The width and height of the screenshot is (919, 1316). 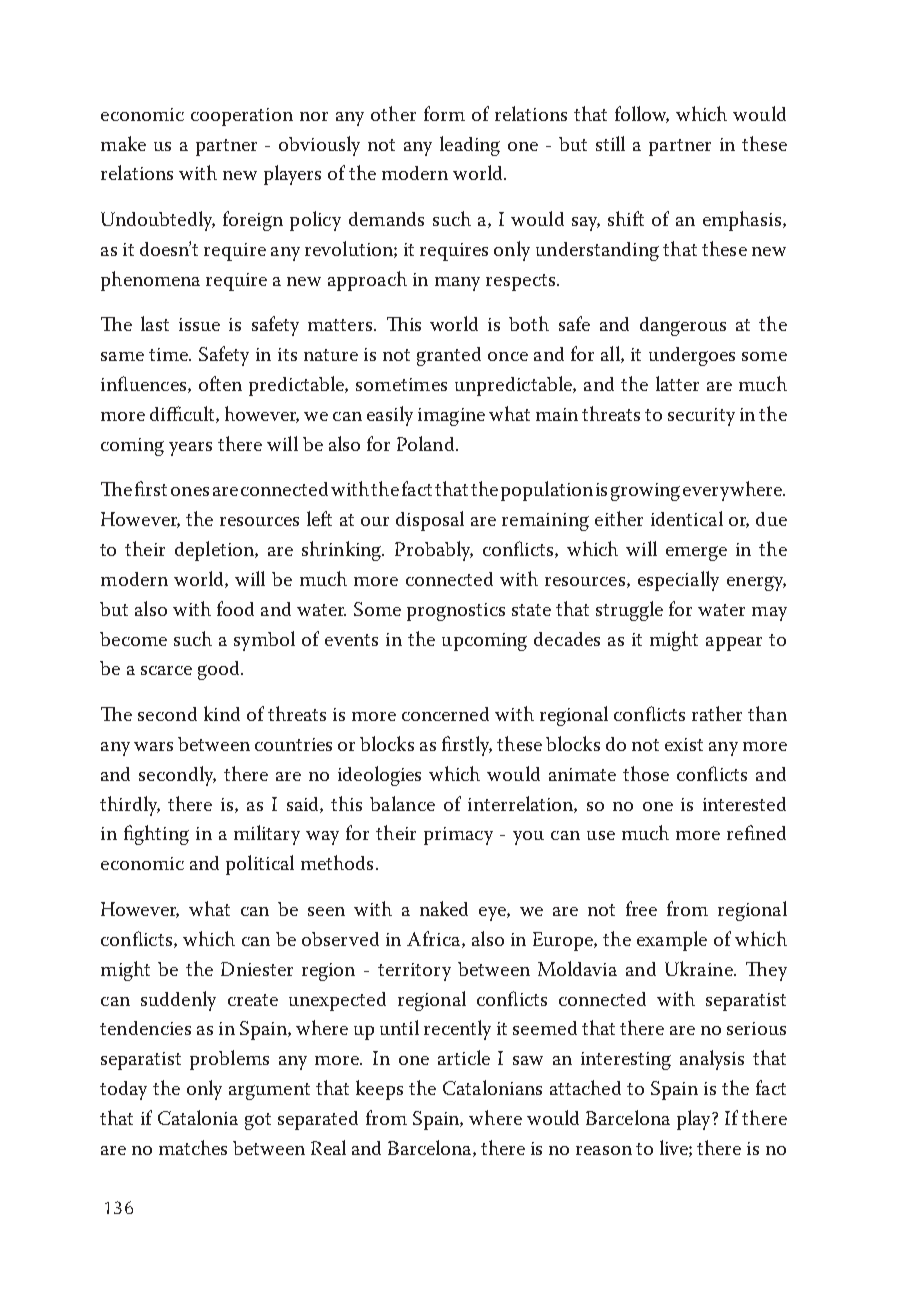 What do you see at coordinates (444, 908) in the screenshot?
I see `naked` at bounding box center [444, 908].
